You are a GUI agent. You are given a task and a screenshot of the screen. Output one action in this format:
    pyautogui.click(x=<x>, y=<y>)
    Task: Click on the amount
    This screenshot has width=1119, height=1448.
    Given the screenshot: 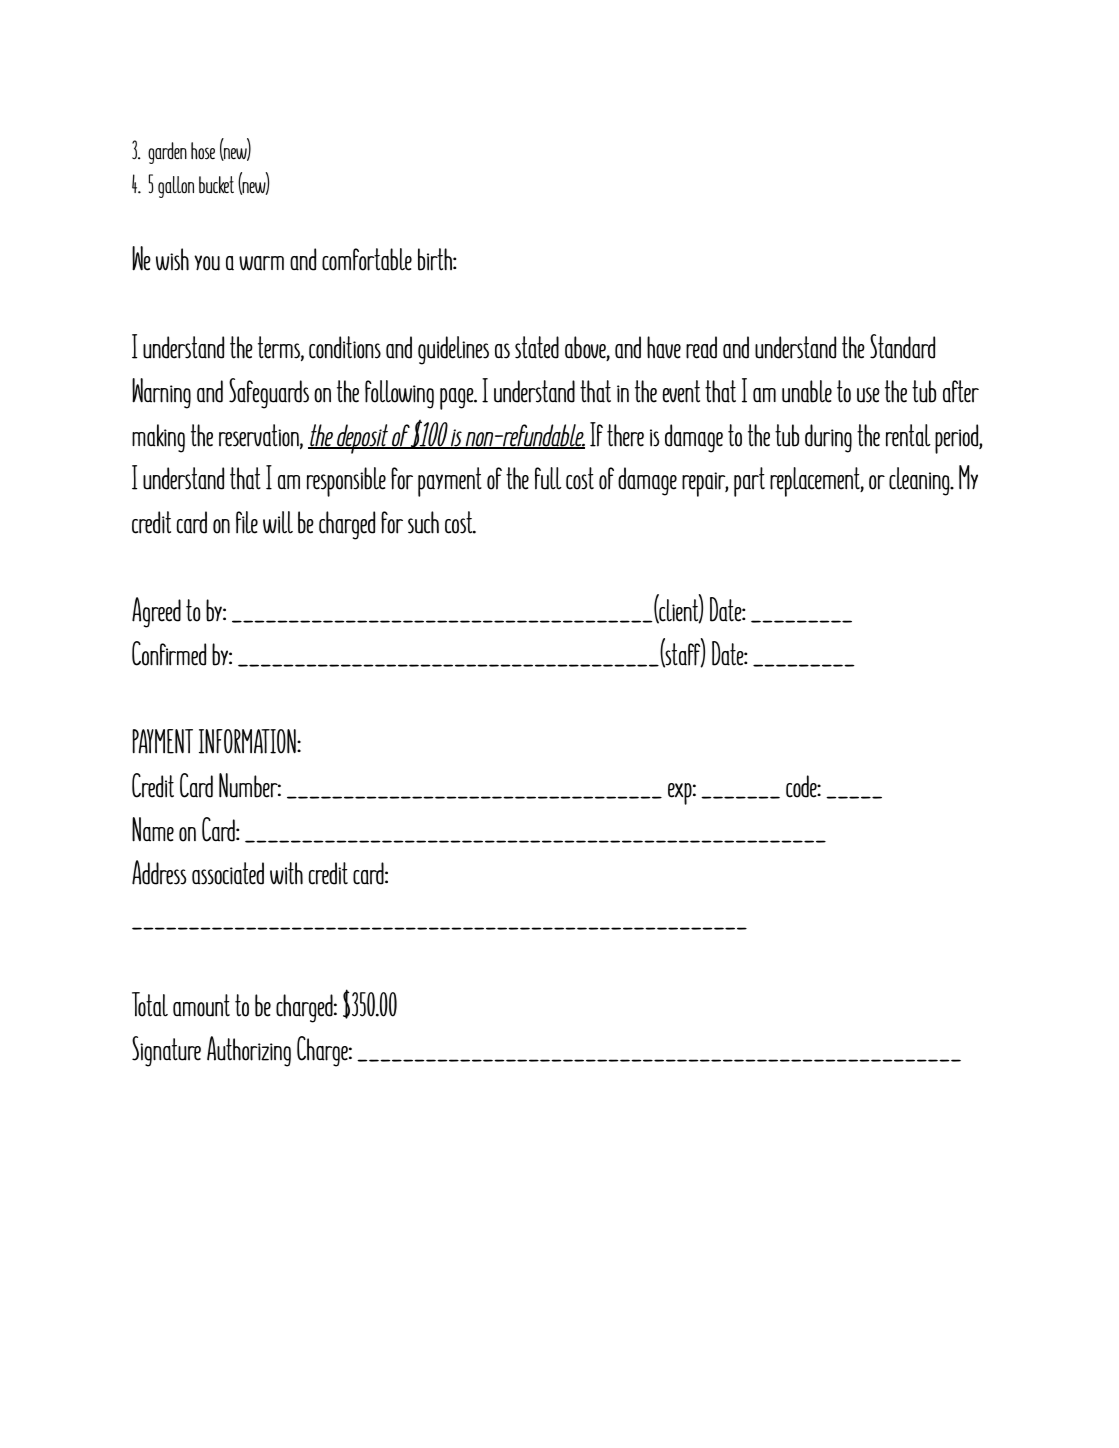 What is the action you would take?
    pyautogui.click(x=201, y=1005)
